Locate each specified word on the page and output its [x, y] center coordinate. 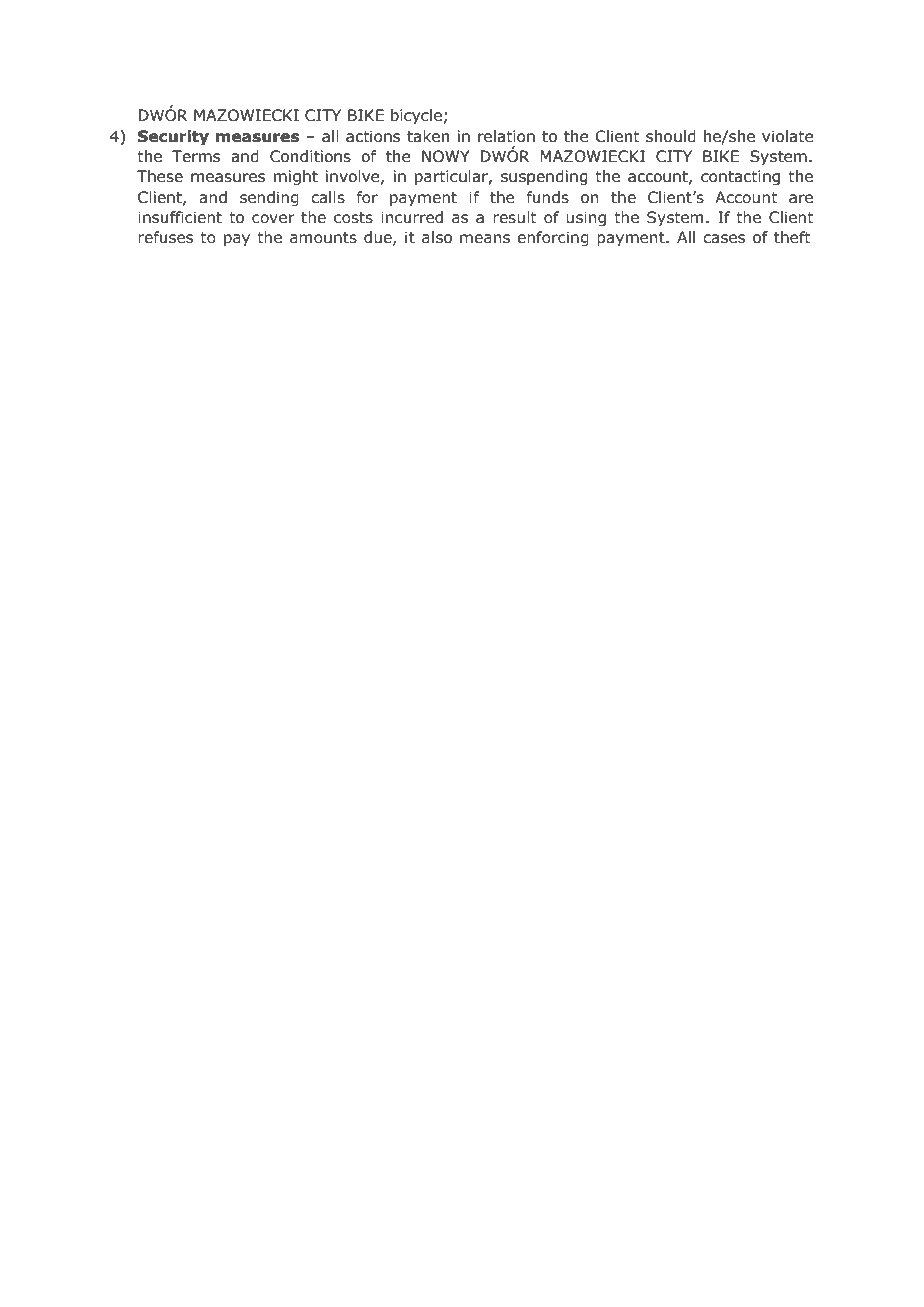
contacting [740, 177]
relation [506, 136]
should [671, 136]
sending [269, 198]
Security [173, 137]
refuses [165, 237]
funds [548, 197]
